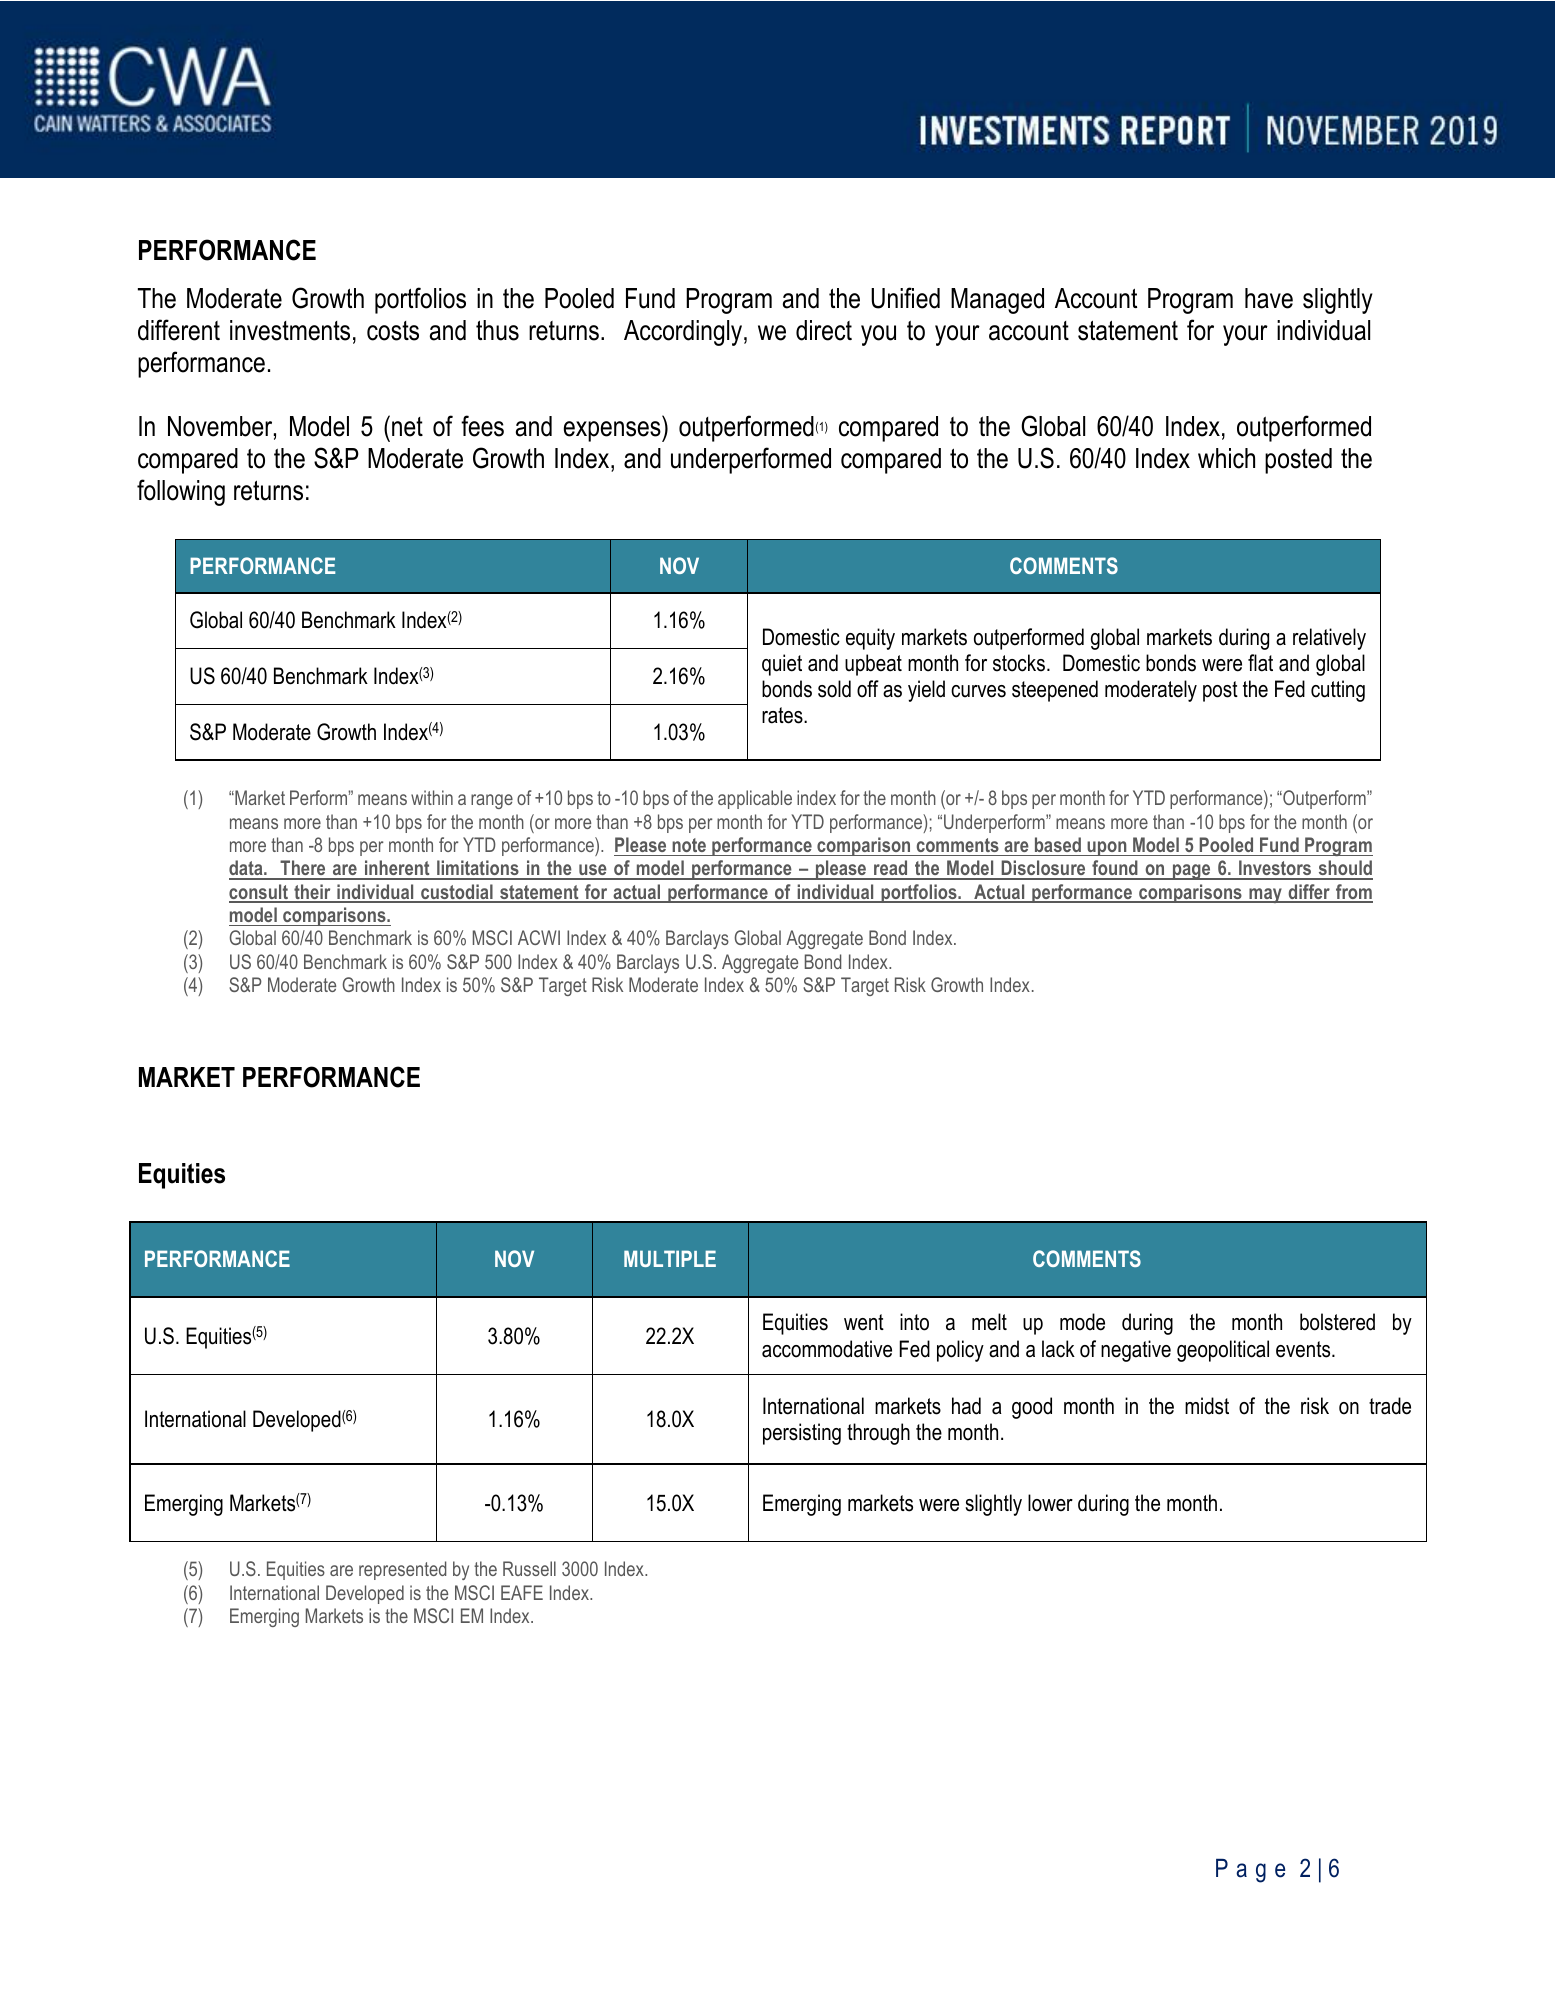 The height and width of the image is (2013, 1556). Describe the element at coordinates (1269, 298) in the image. I see `have` at that location.
